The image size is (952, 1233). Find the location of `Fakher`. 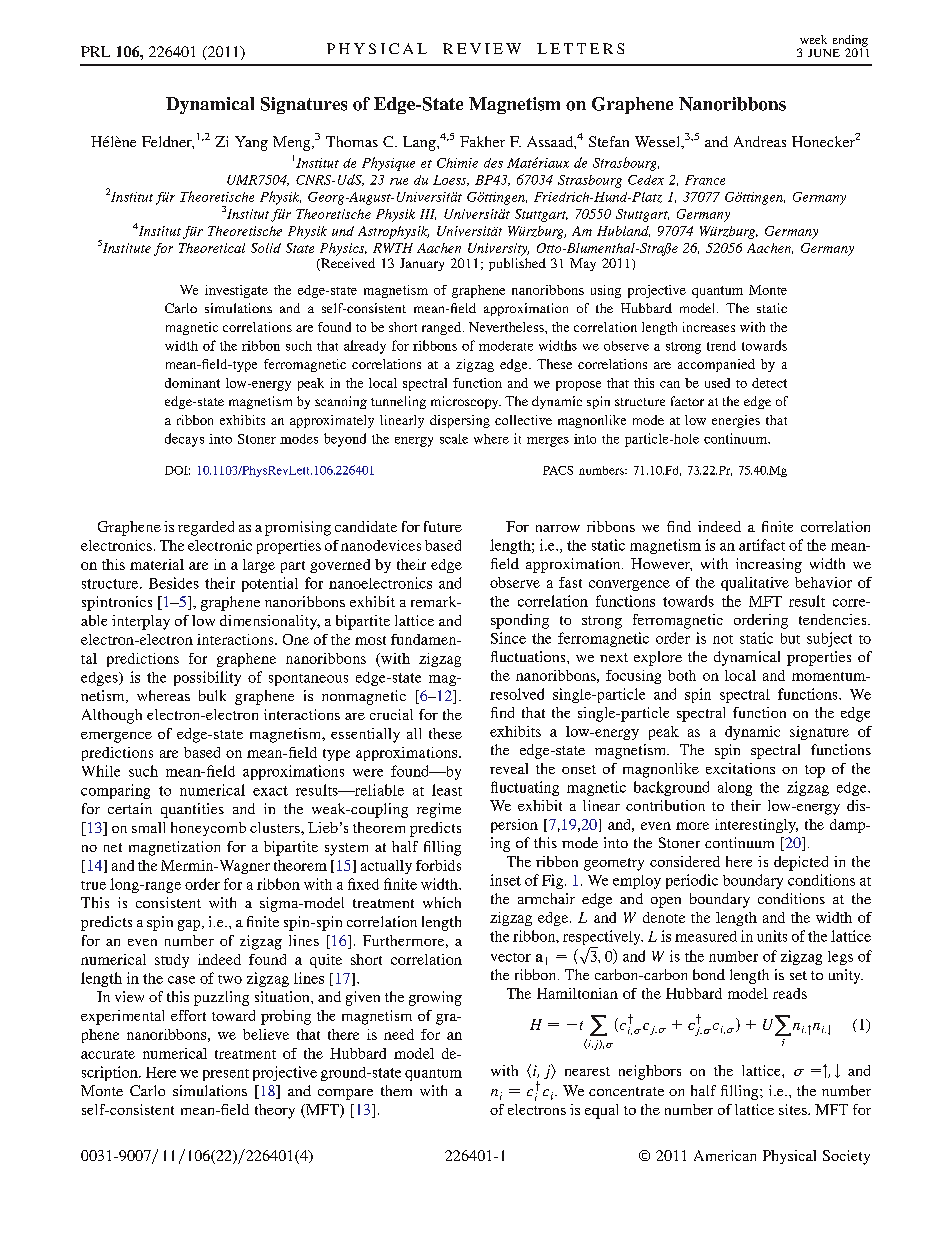

Fakher is located at coordinates (482, 141).
